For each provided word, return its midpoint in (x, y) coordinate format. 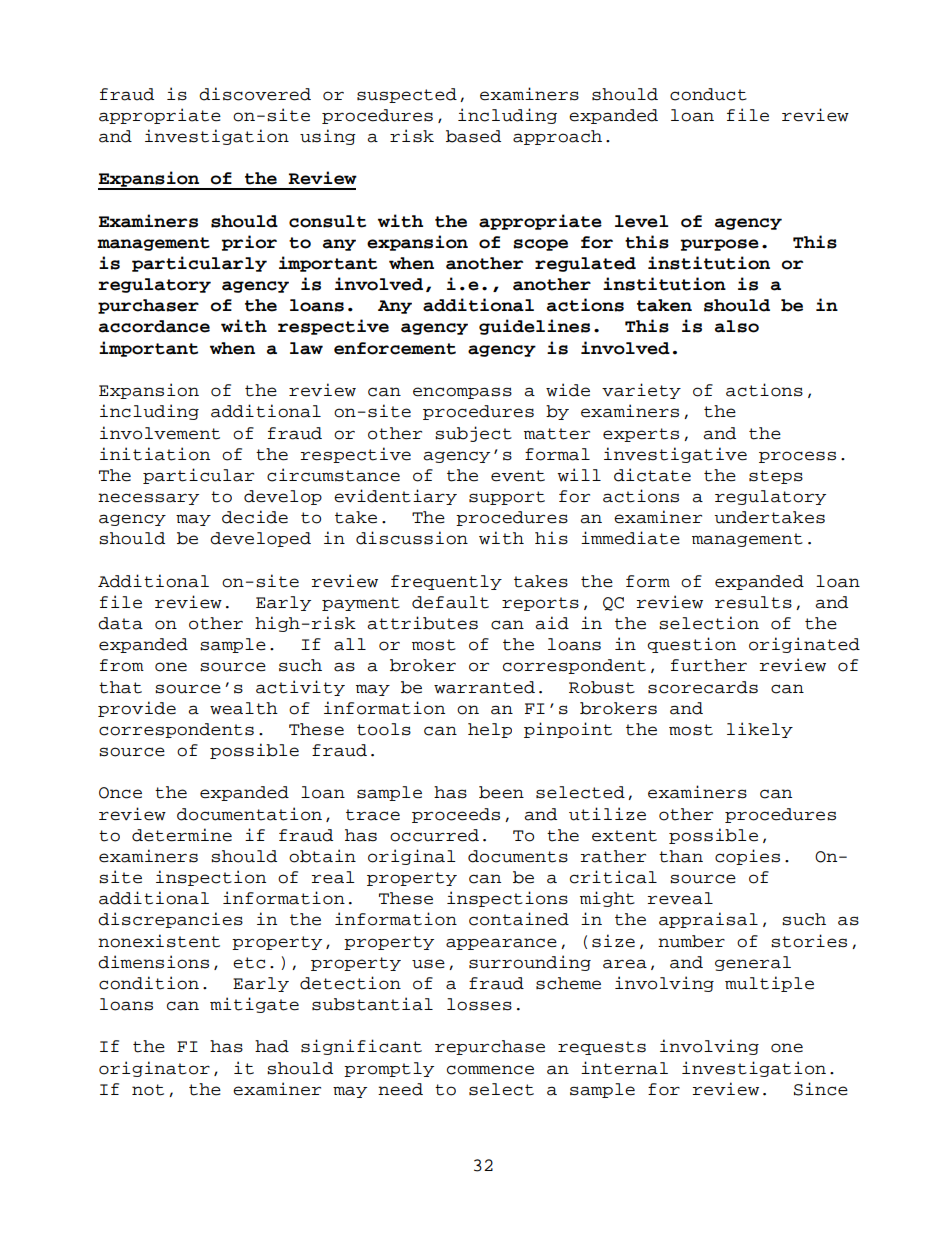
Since (821, 1089)
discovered (255, 94)
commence (490, 1070)
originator (154, 1069)
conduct (708, 94)
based (473, 136)
